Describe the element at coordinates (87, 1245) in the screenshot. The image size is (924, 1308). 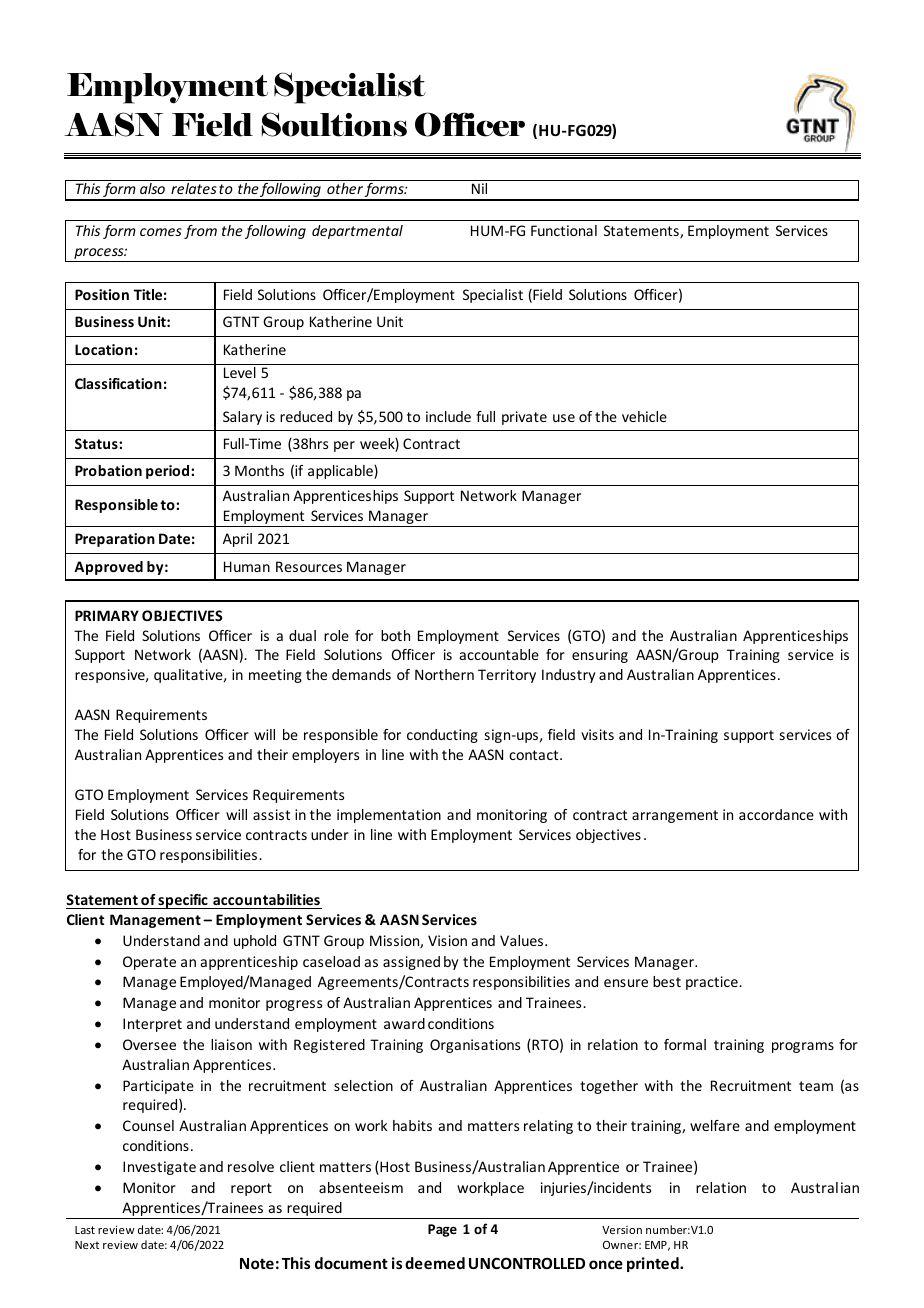
I see `Next` at that location.
